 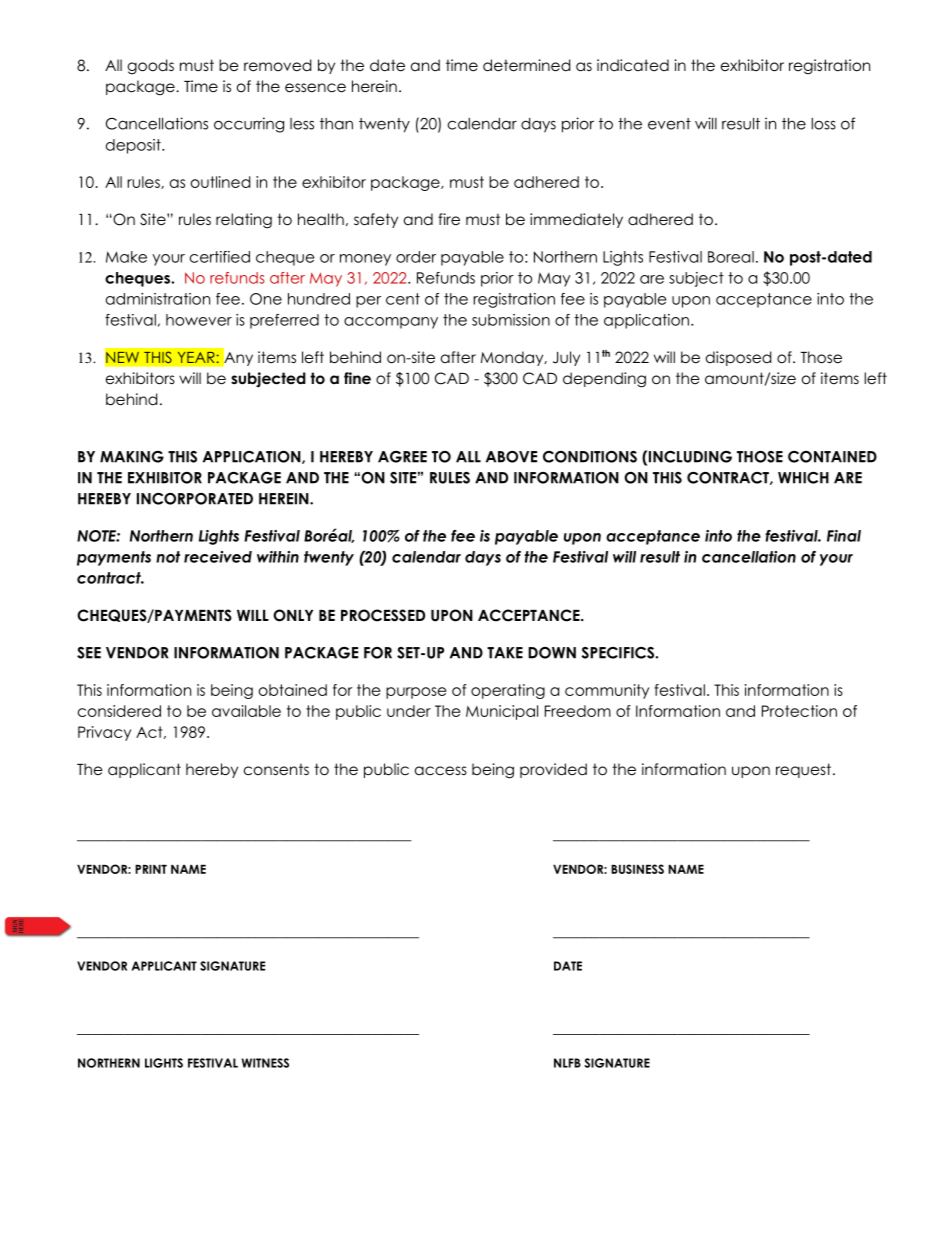 What do you see at coordinates (502, 712) in the screenshot?
I see `Municipal` at bounding box center [502, 712].
